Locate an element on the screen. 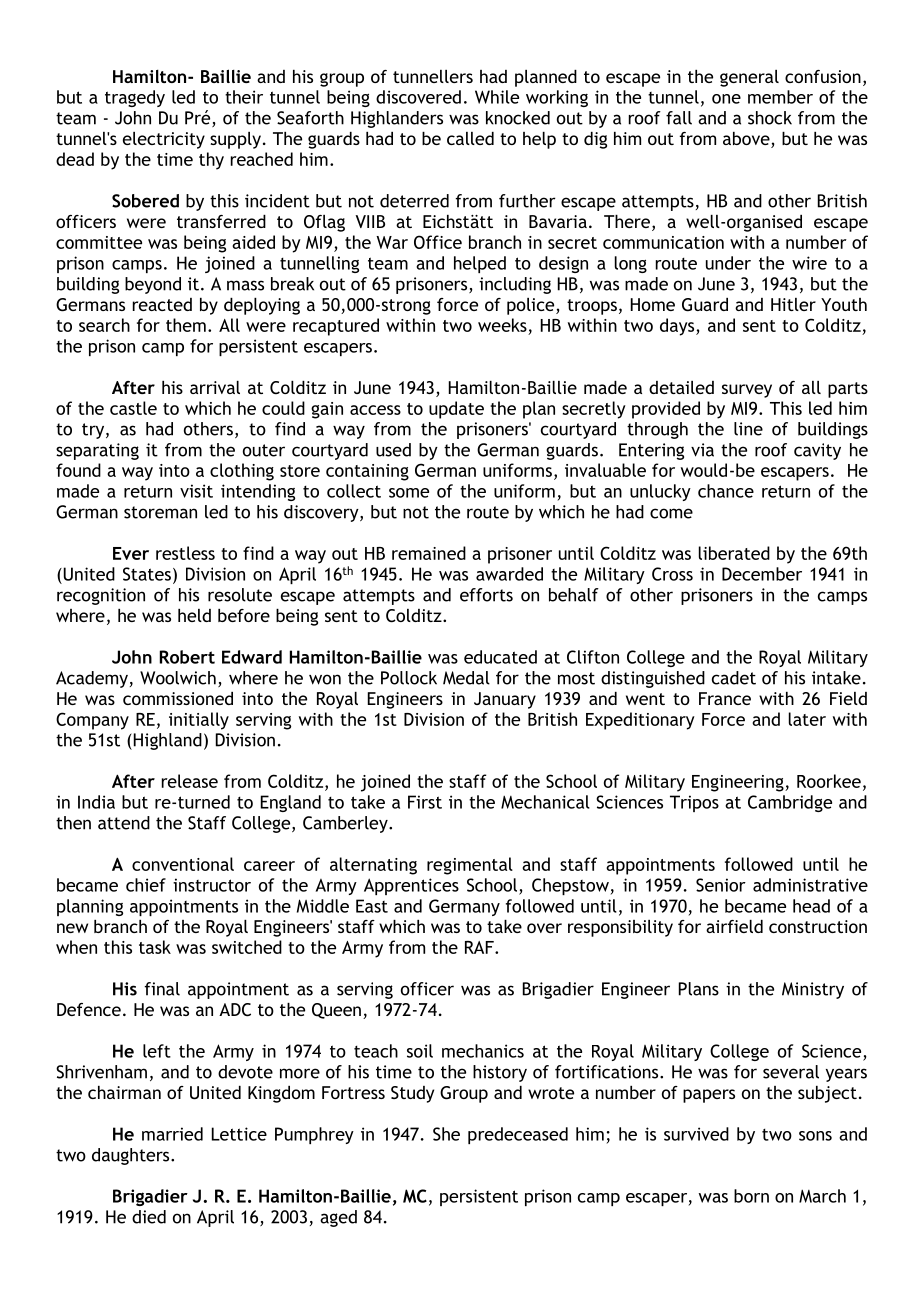 Image resolution: width=924 pixels, height=1302 pixels. called is located at coordinates (470, 138).
